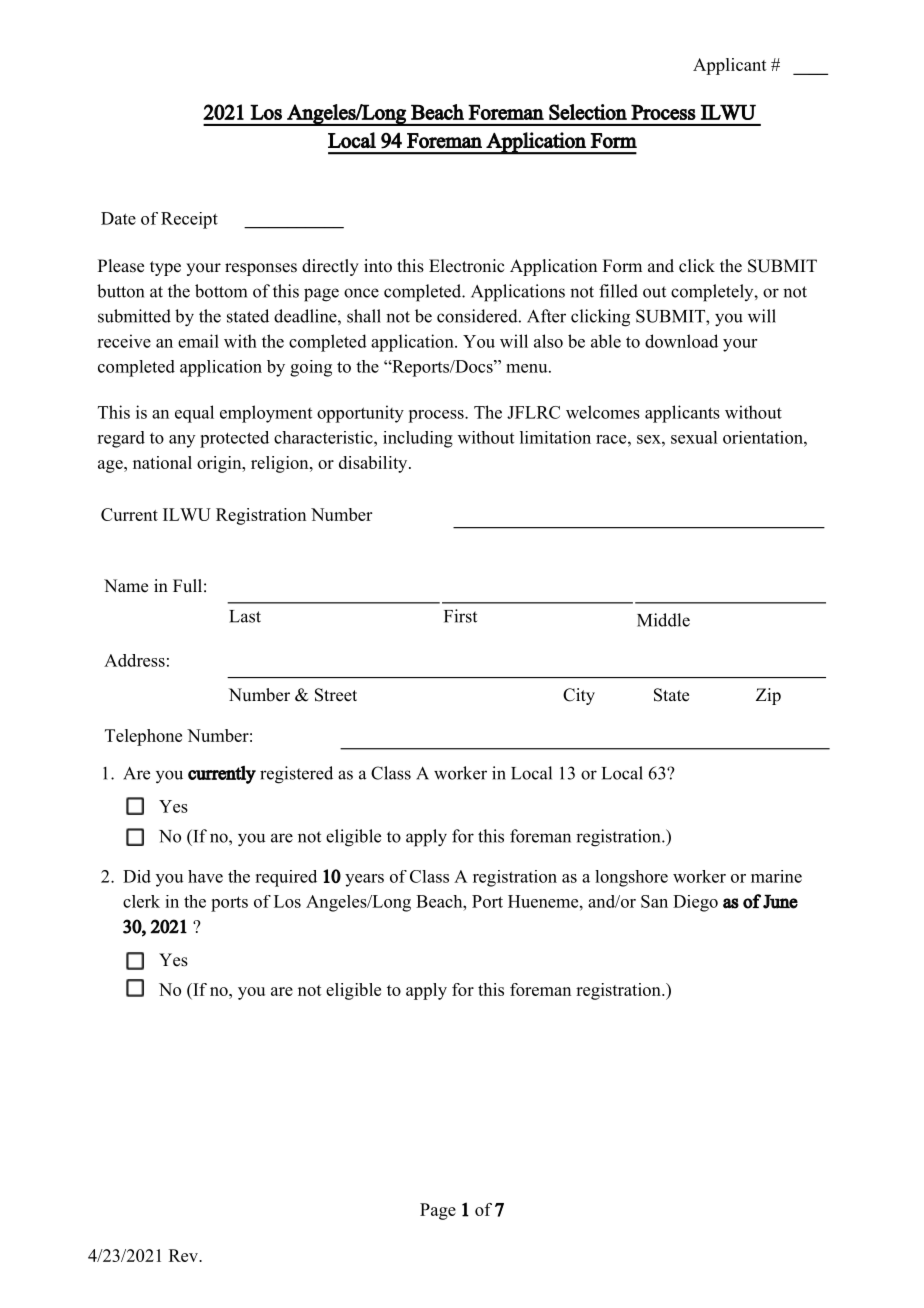  What do you see at coordinates (418, 439) in the screenshot?
I see `including` at bounding box center [418, 439].
